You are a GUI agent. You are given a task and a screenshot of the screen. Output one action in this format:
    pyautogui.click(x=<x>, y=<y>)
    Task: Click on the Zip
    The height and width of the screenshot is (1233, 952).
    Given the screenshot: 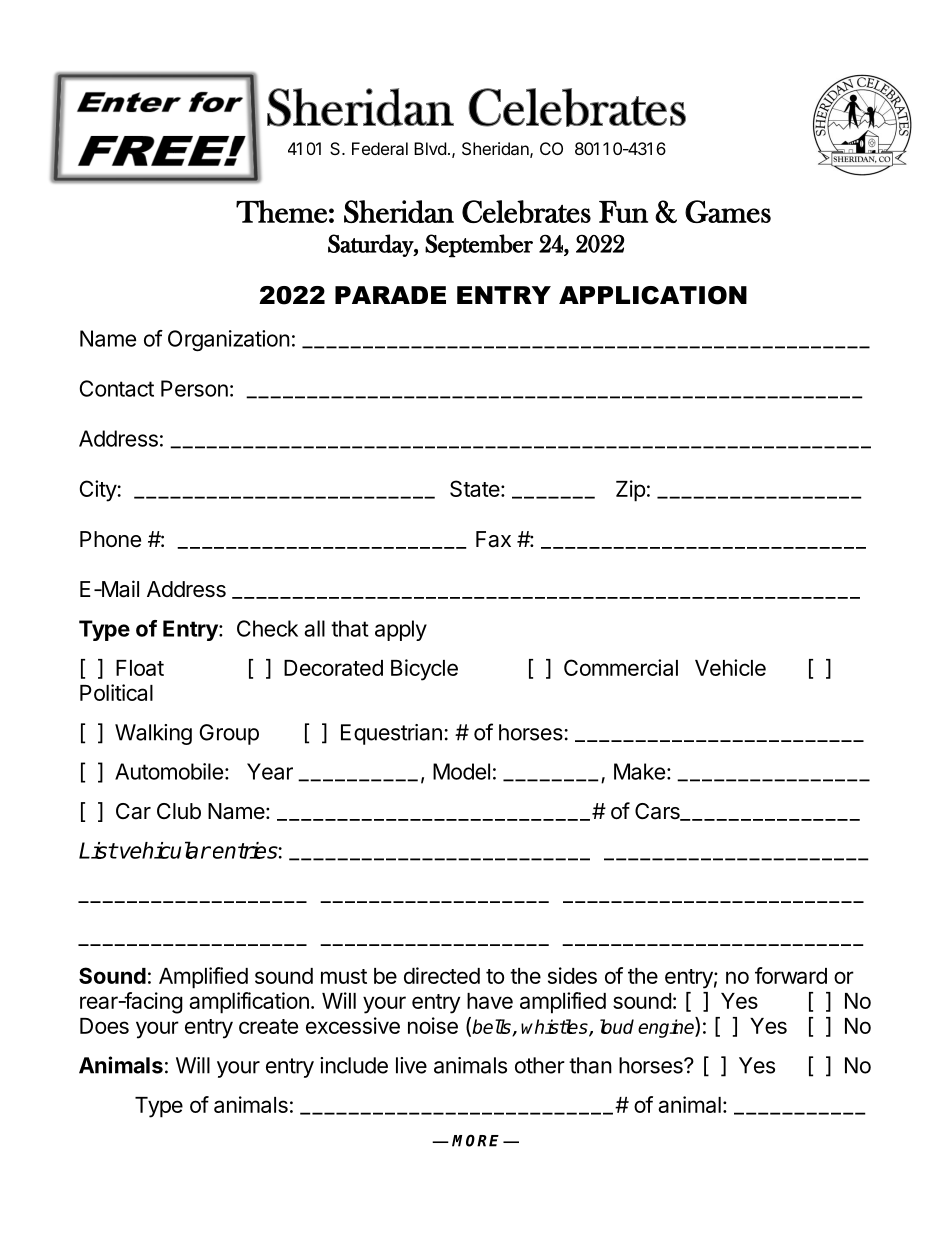 What is the action you would take?
    pyautogui.click(x=631, y=491)
